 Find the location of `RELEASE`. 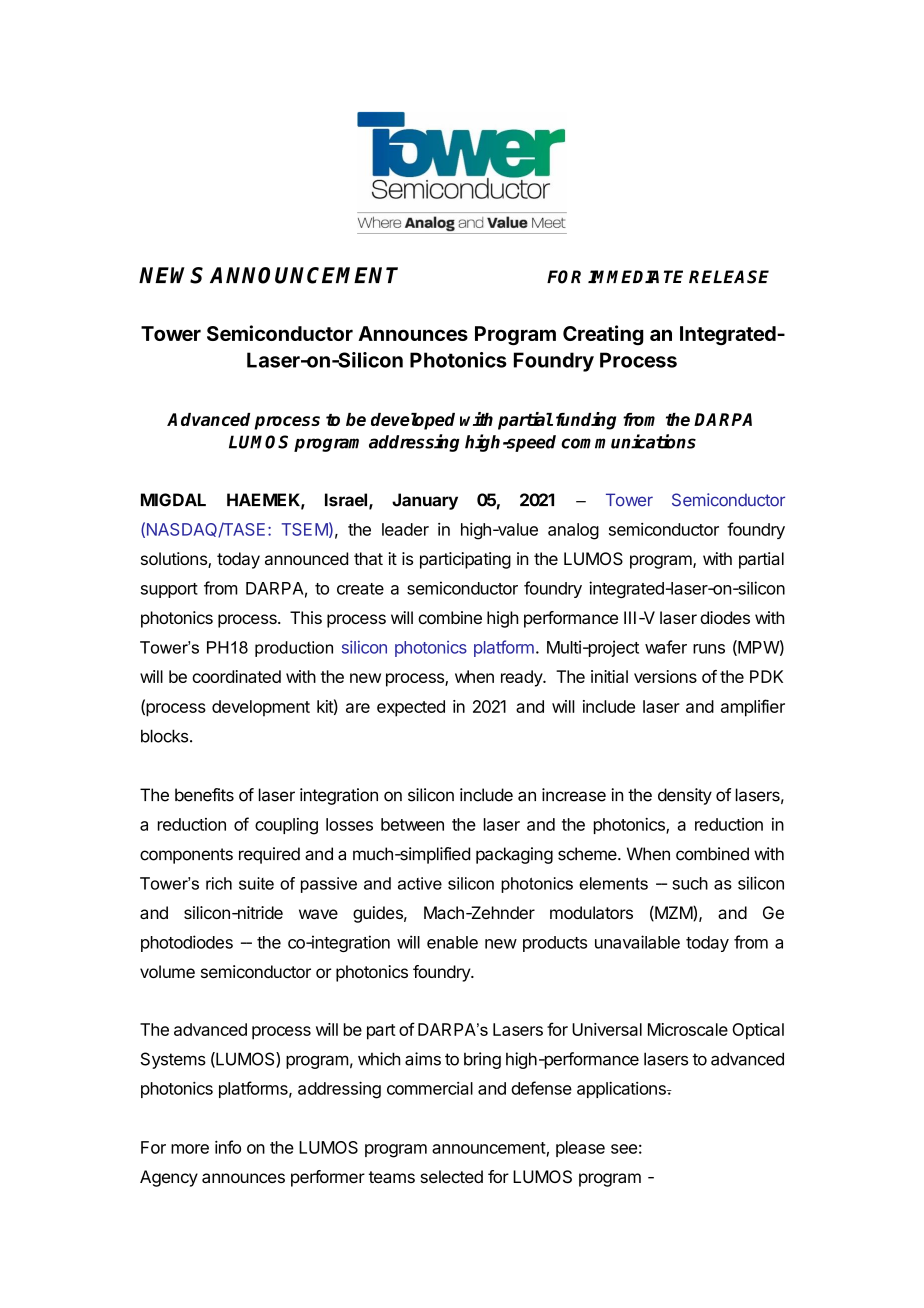

RELEASE is located at coordinates (729, 277).
